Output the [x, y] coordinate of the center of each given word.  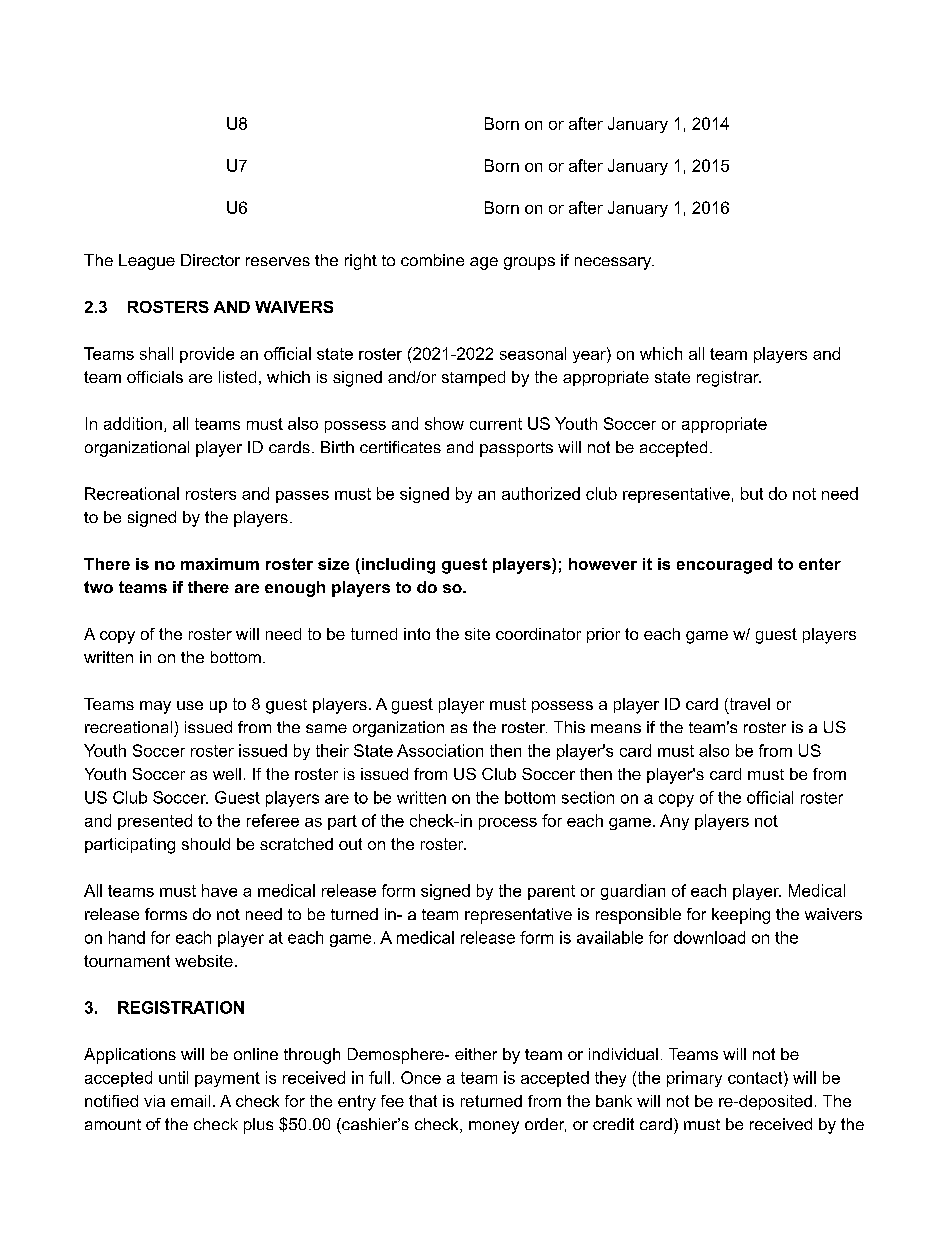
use [190, 705]
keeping [741, 916]
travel [748, 705]
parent [551, 892]
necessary [614, 263]
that [423, 1101]
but [752, 493]
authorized [541, 493]
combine [432, 260]
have [219, 890]
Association [440, 750]
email [190, 1101]
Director [210, 260]
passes [302, 497]
